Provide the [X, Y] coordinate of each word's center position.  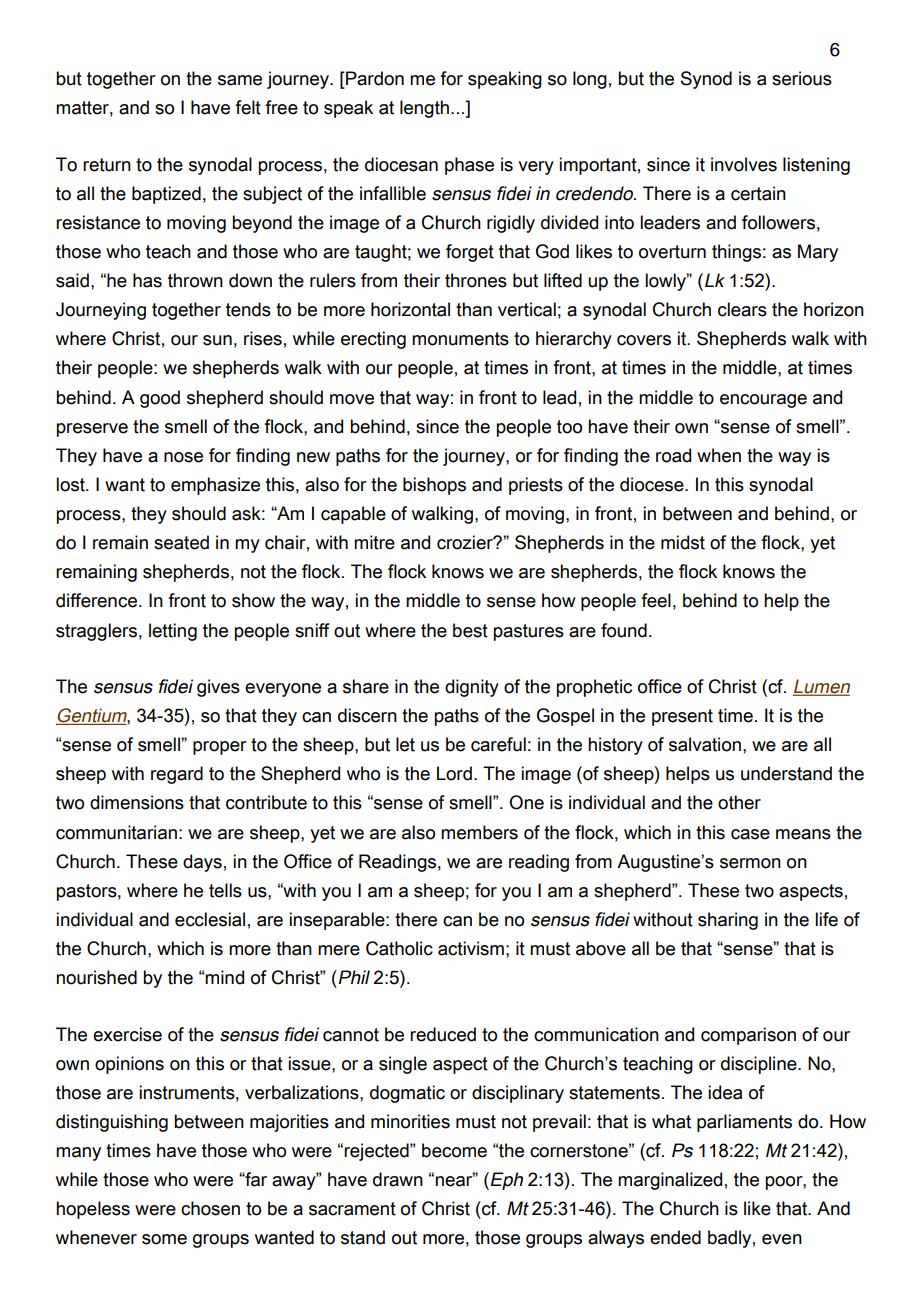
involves [744, 164]
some [164, 1239]
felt [248, 107]
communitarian [116, 832]
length [424, 109]
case [750, 834]
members [479, 832]
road [673, 455]
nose [183, 457]
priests [536, 486]
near [455, 1180]
